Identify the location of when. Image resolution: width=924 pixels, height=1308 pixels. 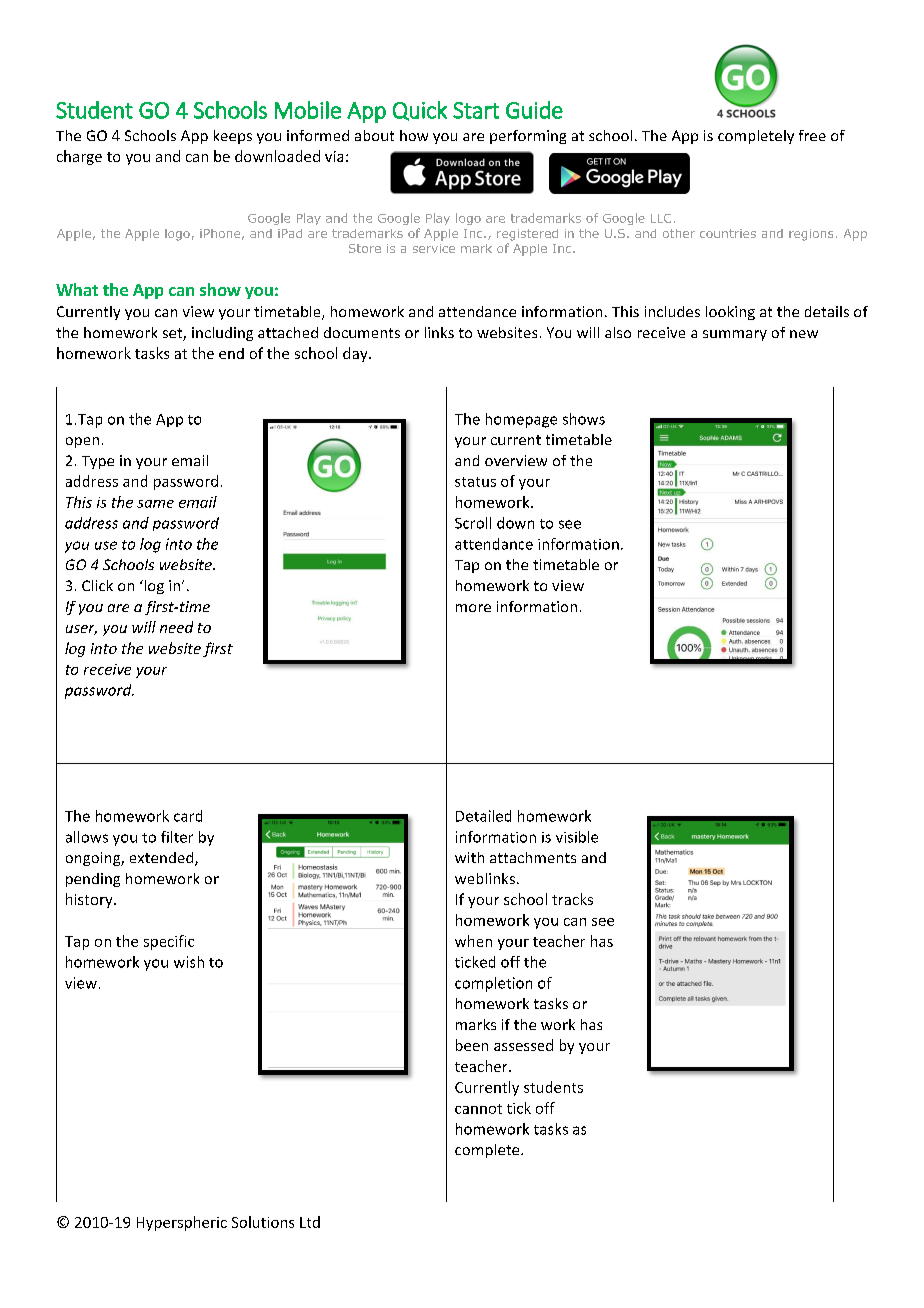
(473, 941).
